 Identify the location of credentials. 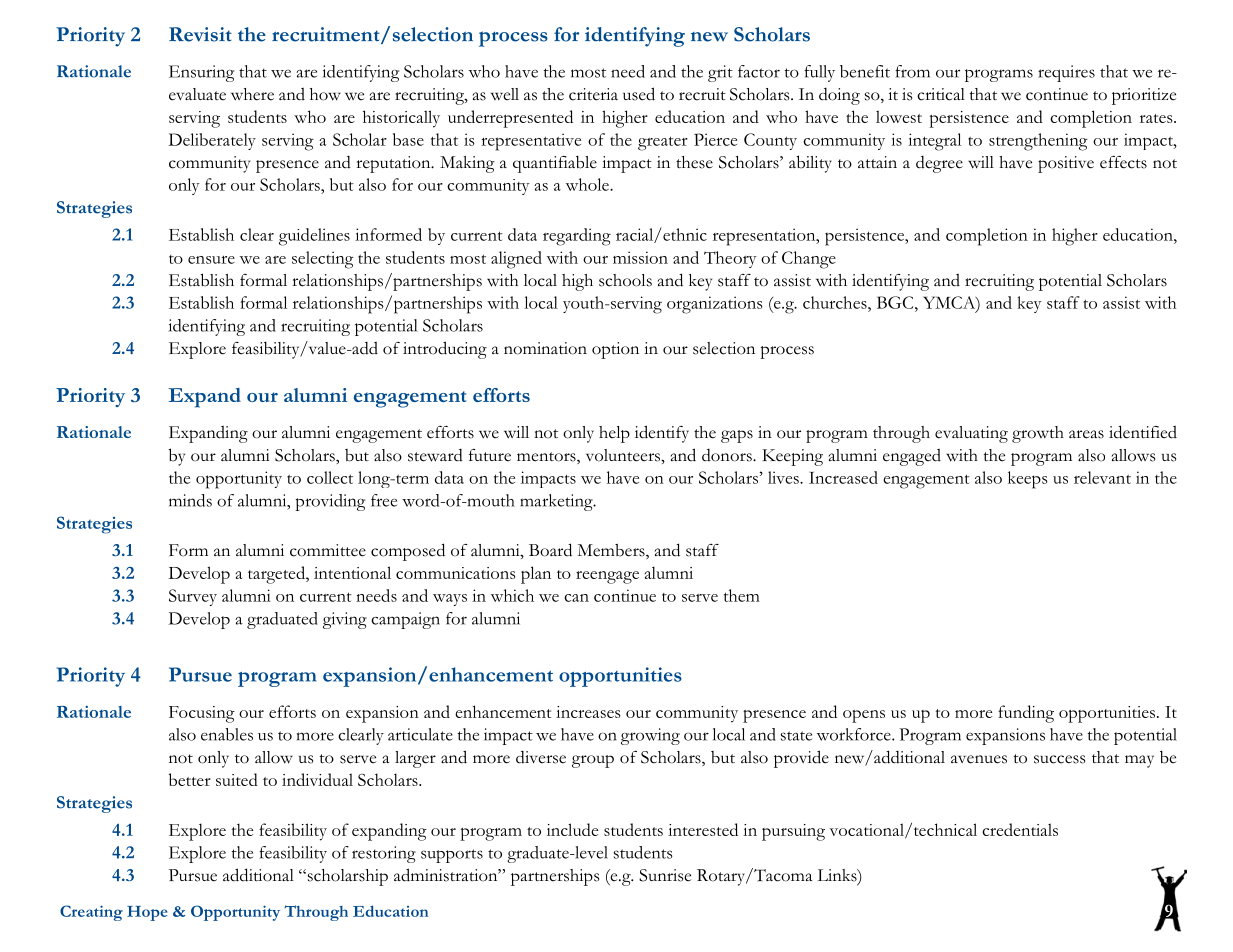
(1020, 829).
